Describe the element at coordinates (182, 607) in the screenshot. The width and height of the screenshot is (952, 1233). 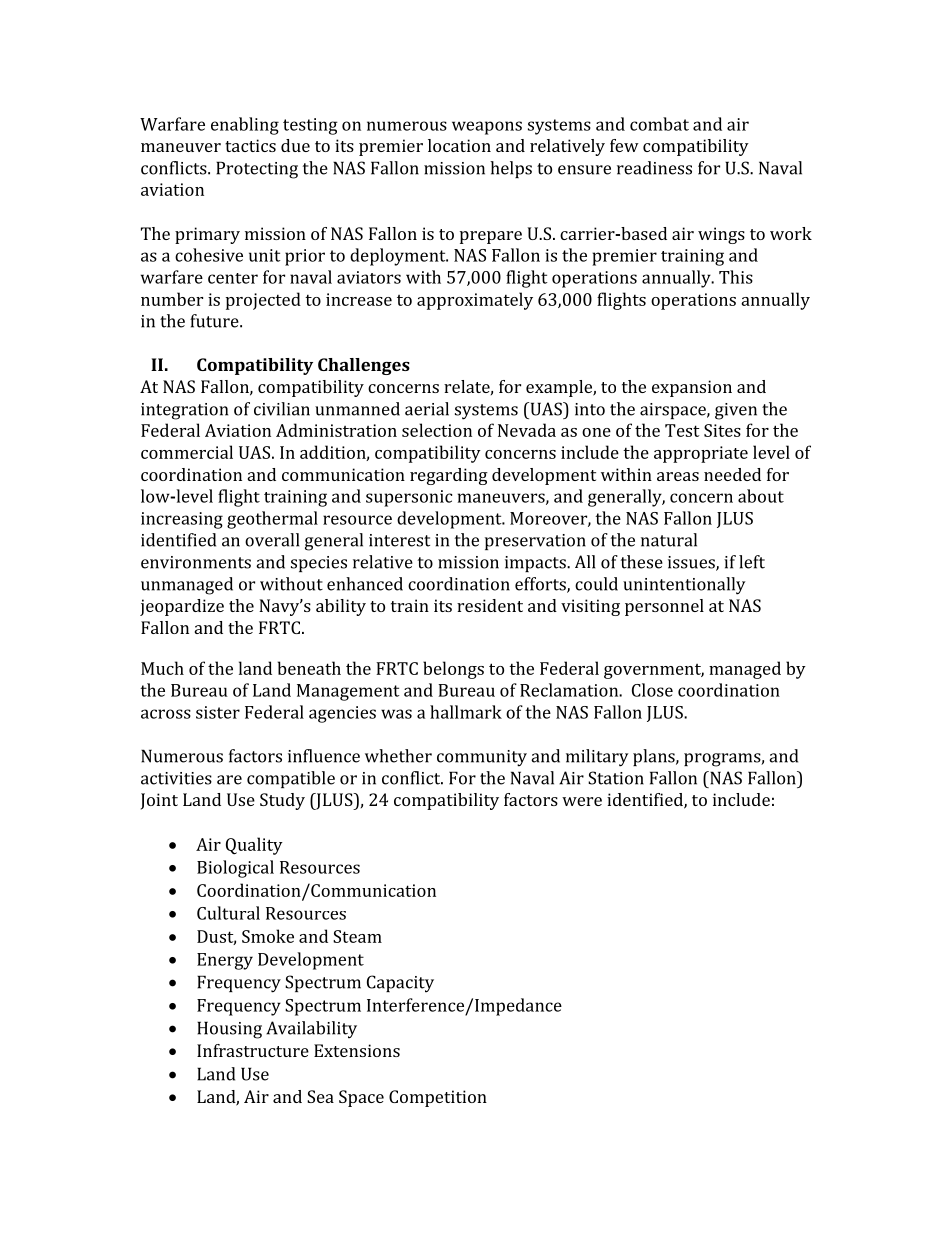
I see `jeopardize` at that location.
